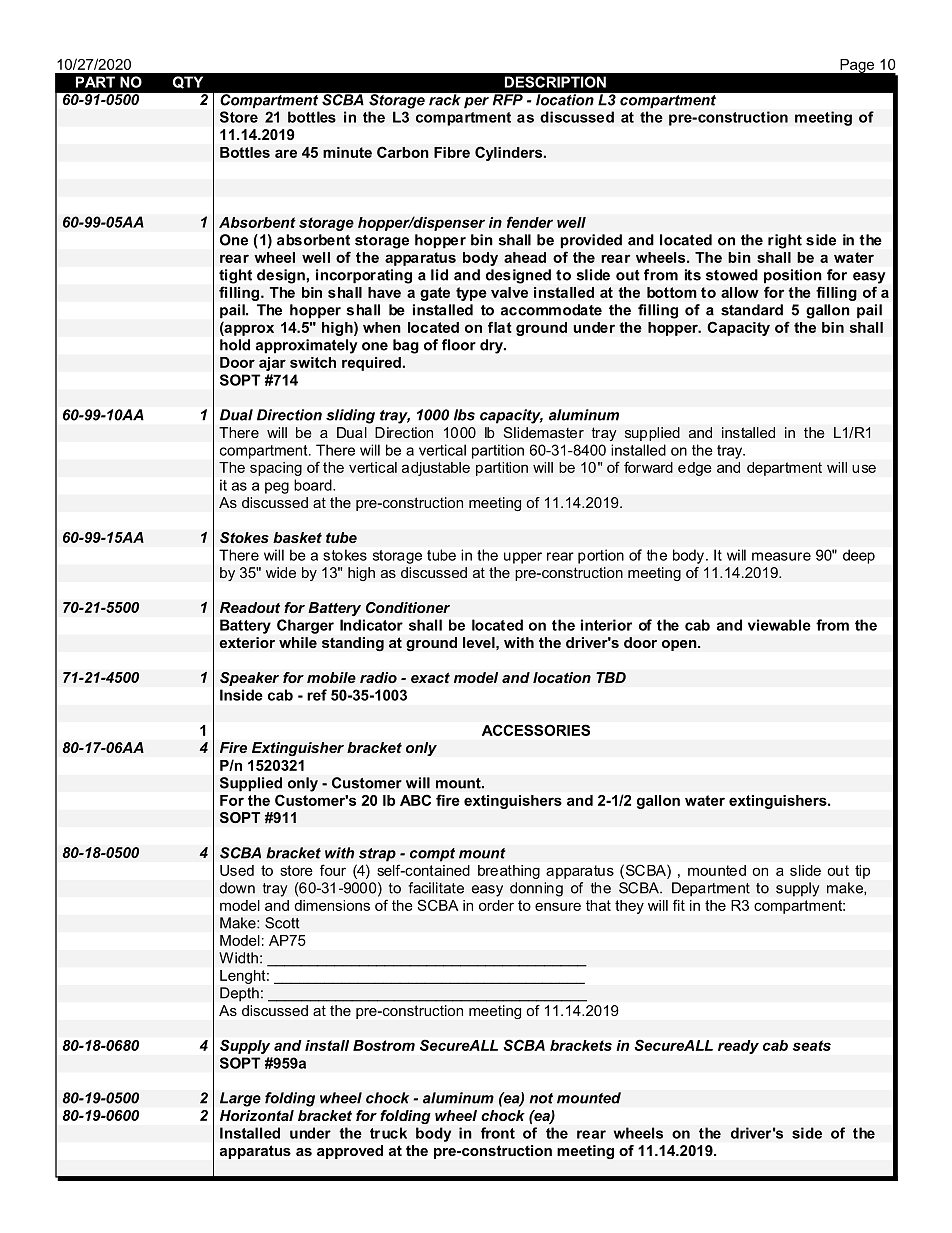 This screenshot has width=952, height=1233. Describe the element at coordinates (286, 153) in the screenshot. I see `are` at that location.
